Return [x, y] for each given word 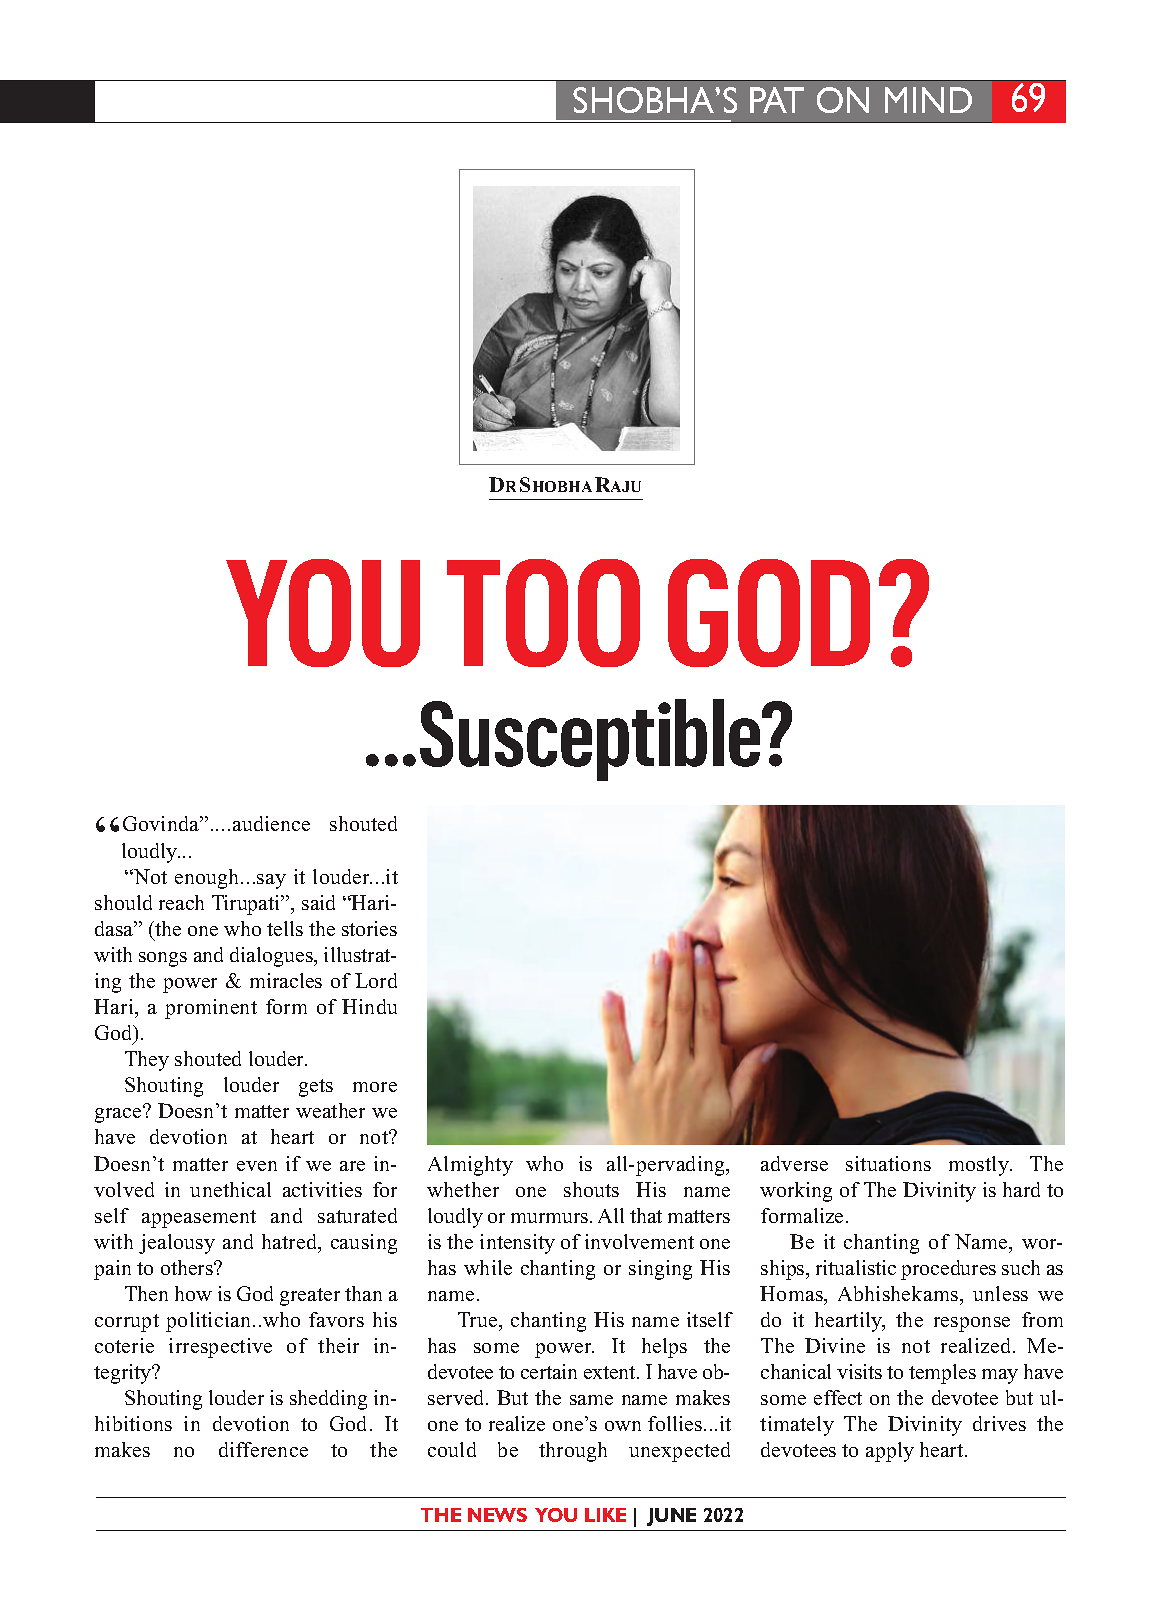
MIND [928, 100]
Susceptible [591, 740]
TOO [543, 613]
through [573, 1452]
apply [890, 1452]
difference [263, 1449]
